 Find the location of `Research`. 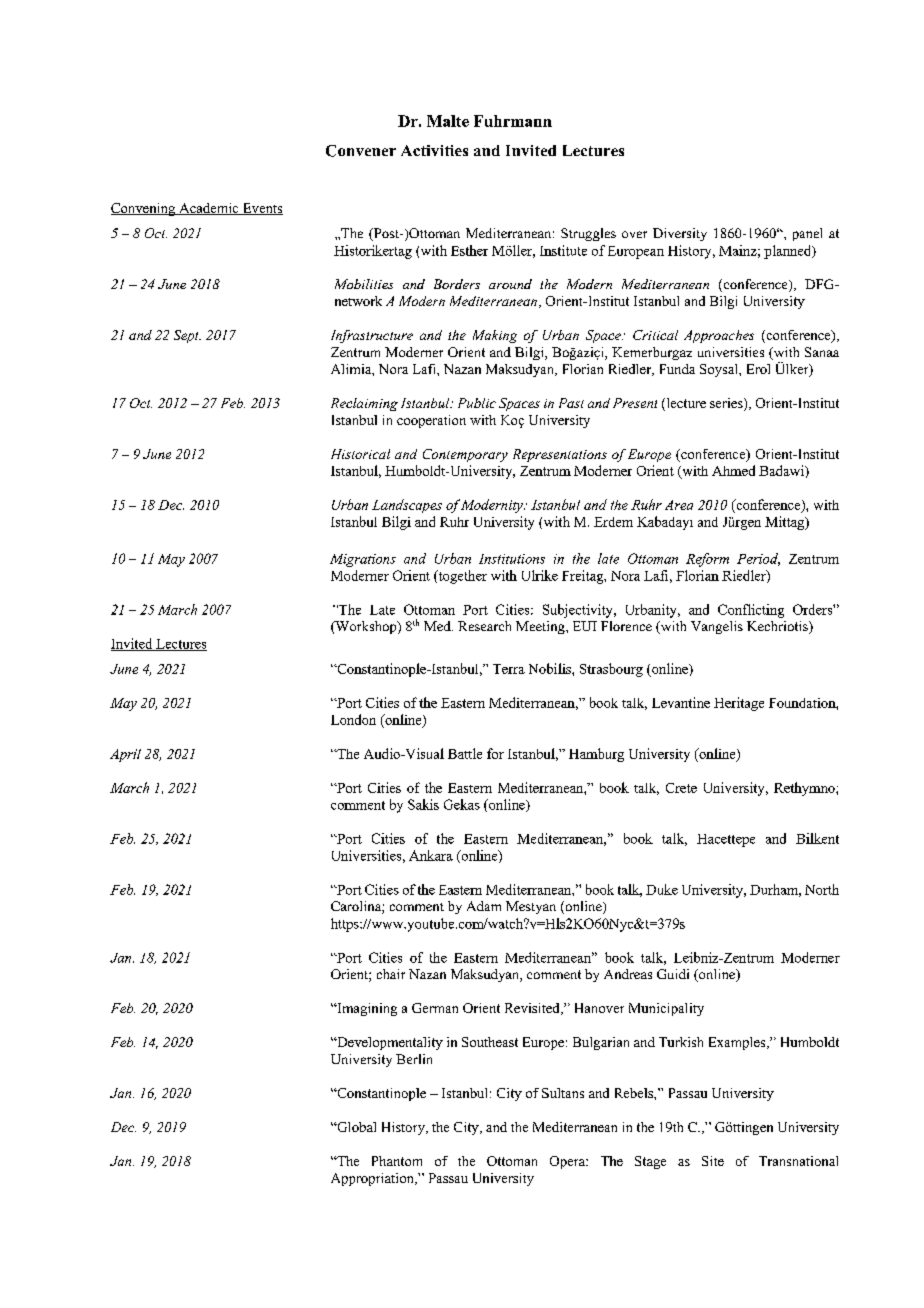

Research is located at coordinates (484, 626).
